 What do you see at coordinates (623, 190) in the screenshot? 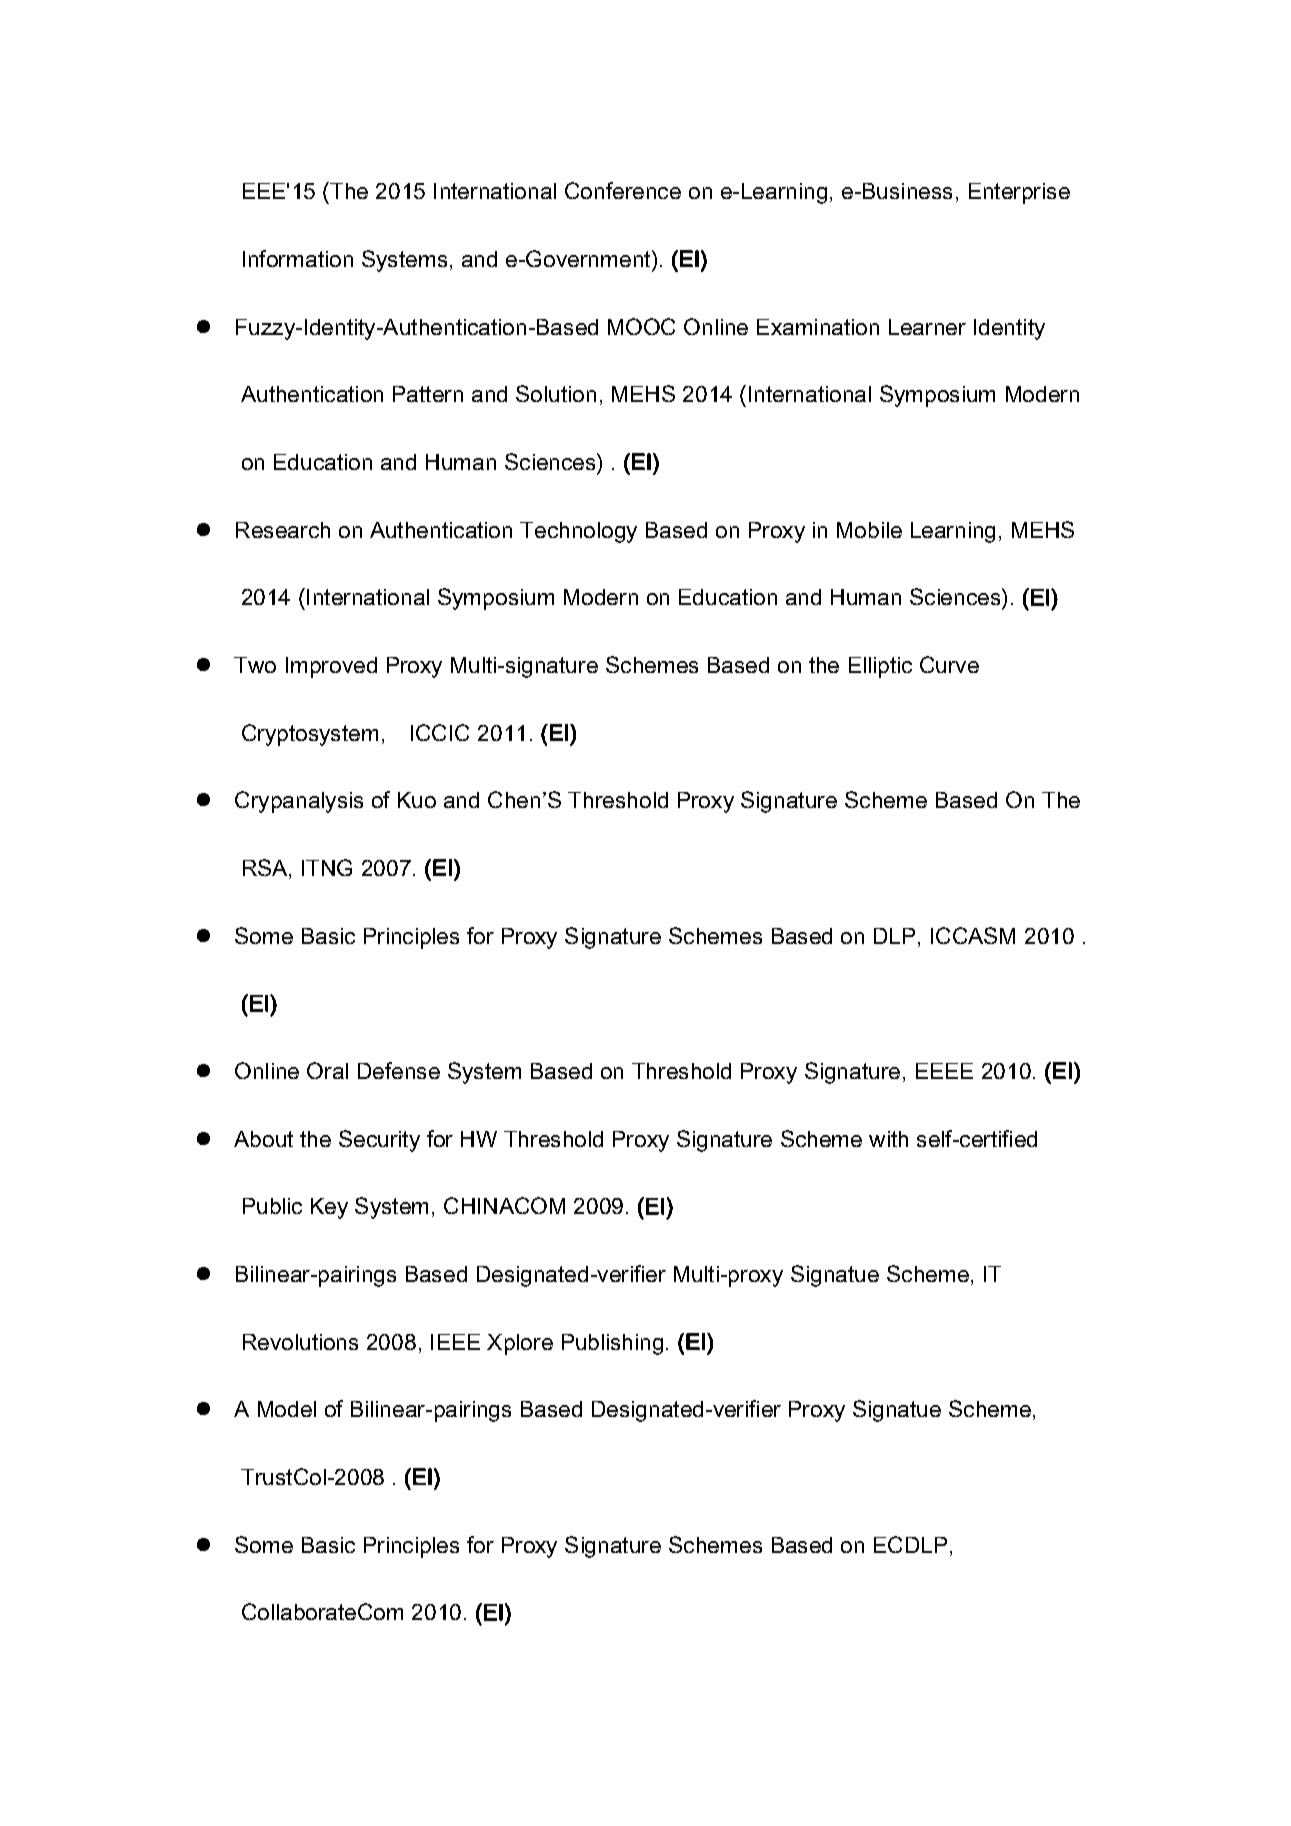
I see `Conference` at bounding box center [623, 190].
